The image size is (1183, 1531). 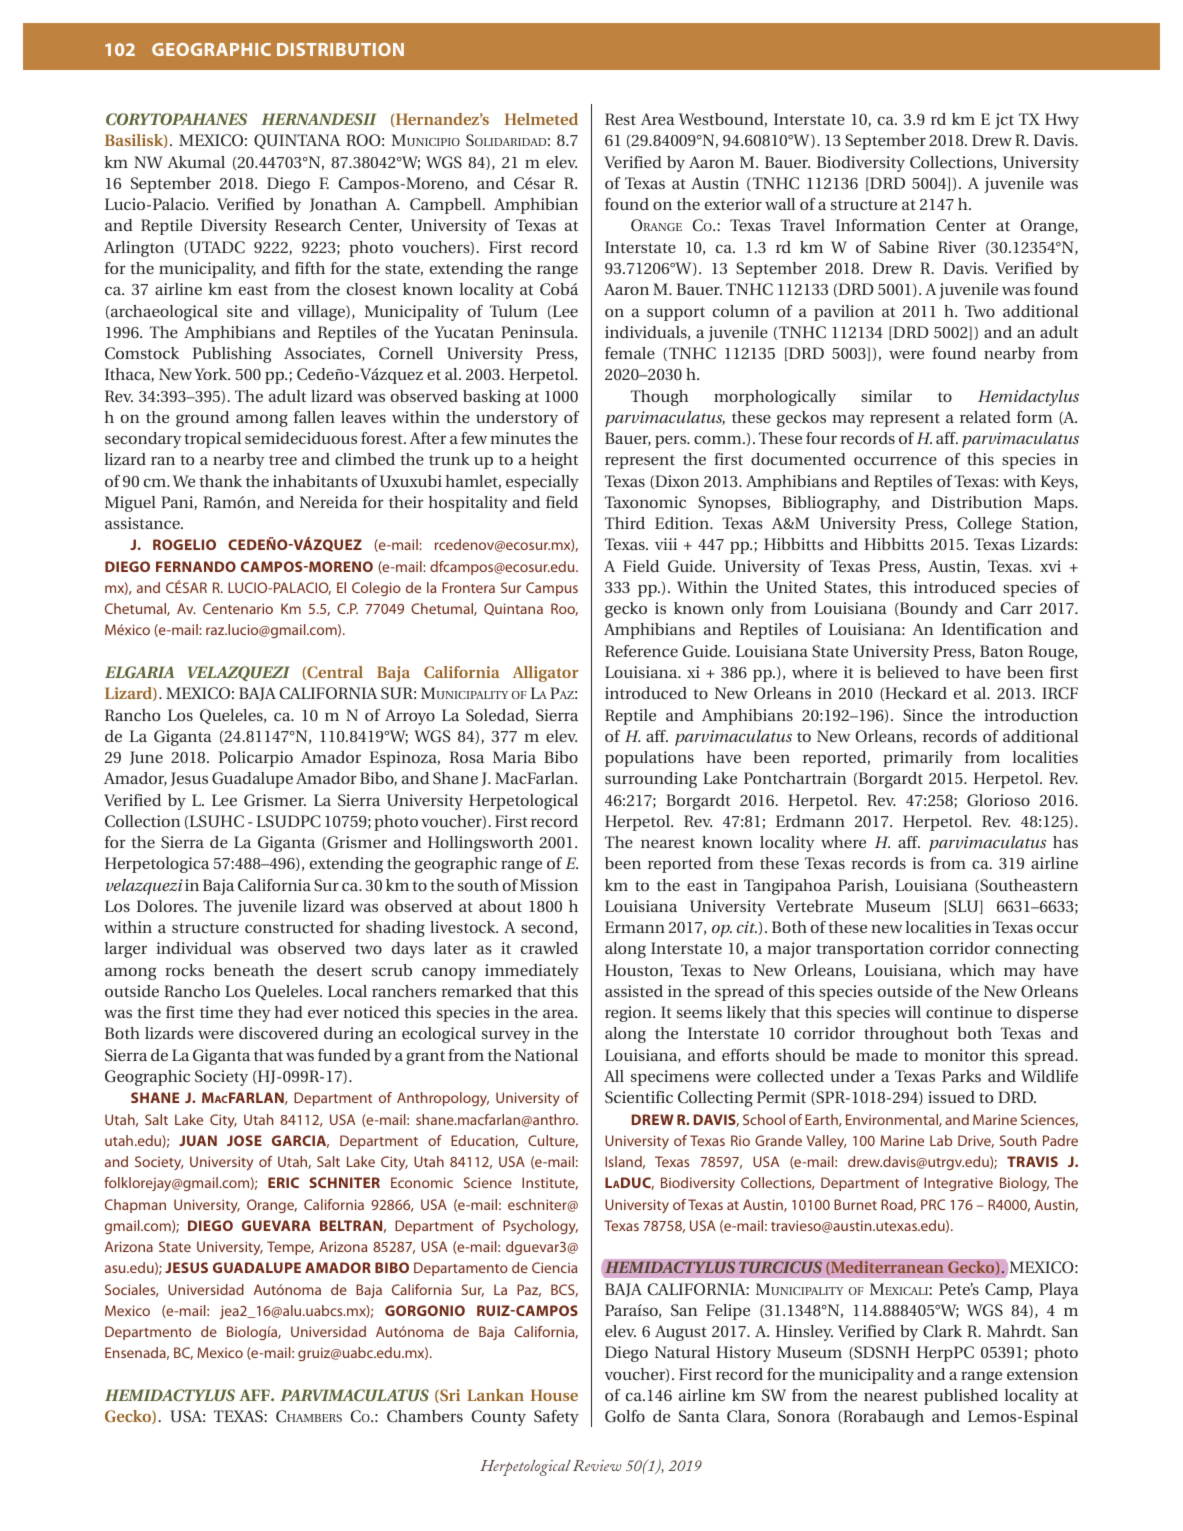 I want to click on Hwy, so click(x=1062, y=121).
